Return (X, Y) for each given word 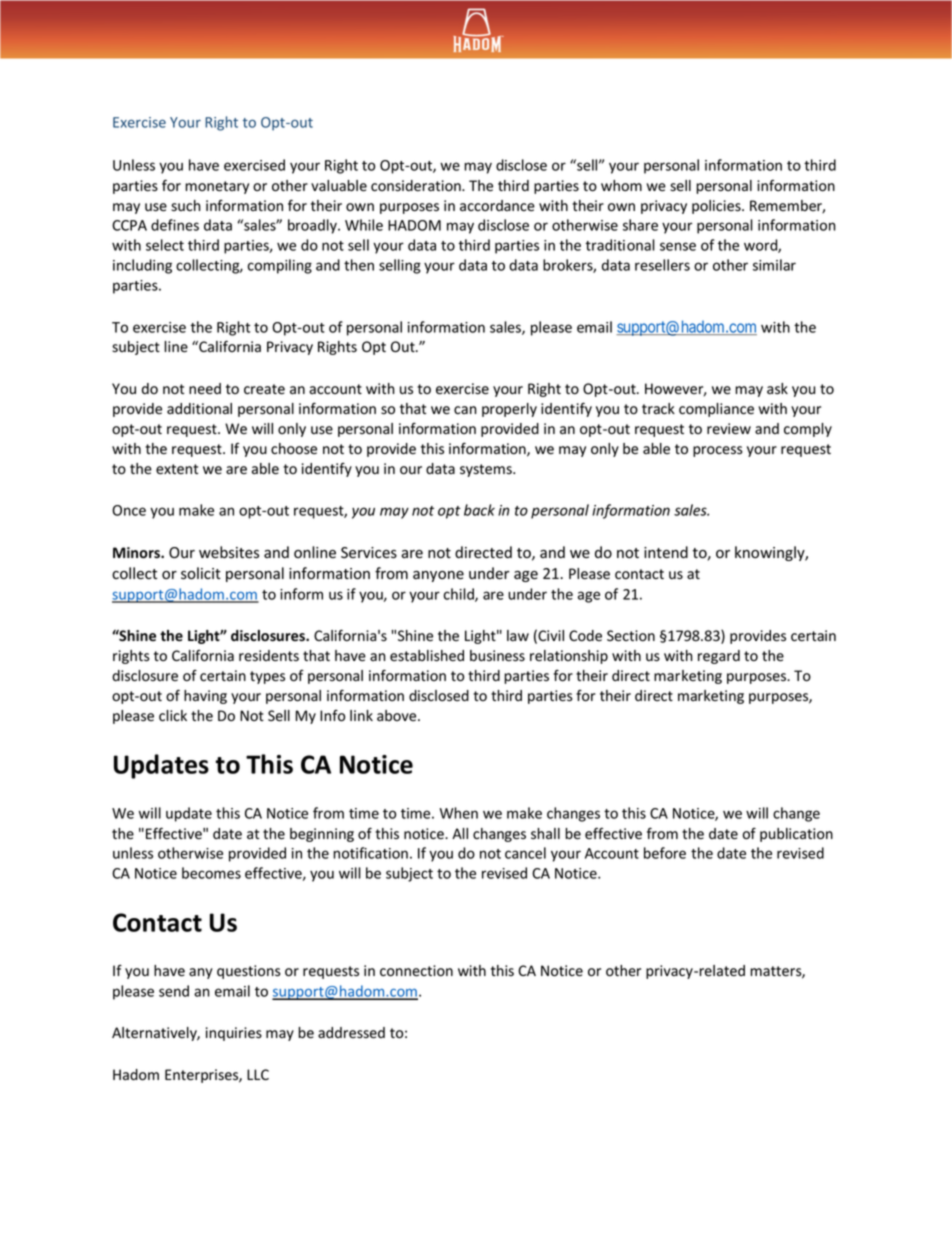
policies (717, 207)
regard (719, 657)
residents (269, 656)
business (497, 656)
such (186, 205)
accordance (497, 206)
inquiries (234, 1034)
